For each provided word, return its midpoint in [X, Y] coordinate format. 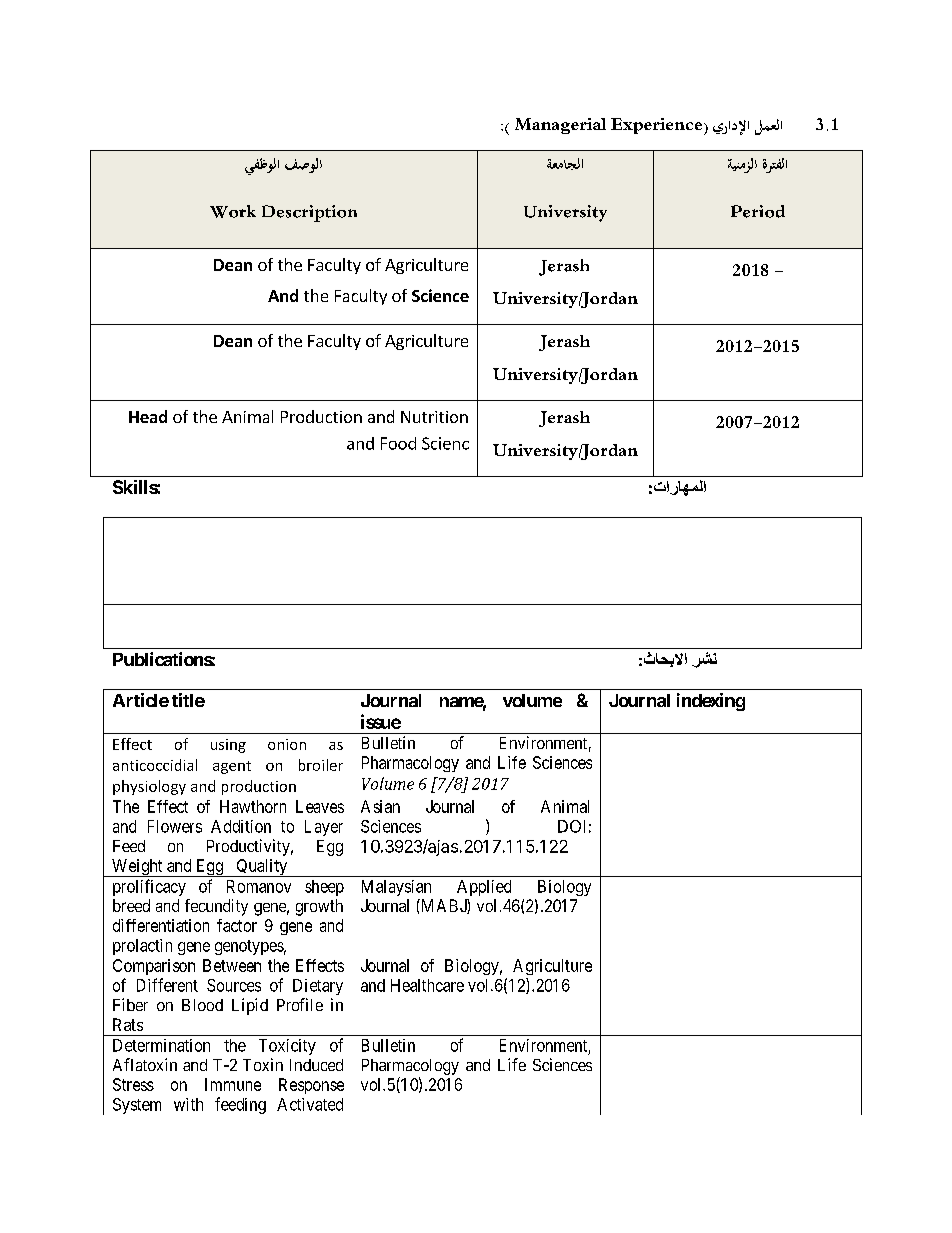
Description [309, 213]
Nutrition [434, 417]
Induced [316, 1065]
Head [148, 416]
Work [233, 211]
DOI [571, 826]
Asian [380, 806]
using [228, 746]
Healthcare [427, 985]
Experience [658, 126]
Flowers [175, 826]
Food [398, 443]
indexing [711, 702]
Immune [233, 1084]
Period [758, 211]
